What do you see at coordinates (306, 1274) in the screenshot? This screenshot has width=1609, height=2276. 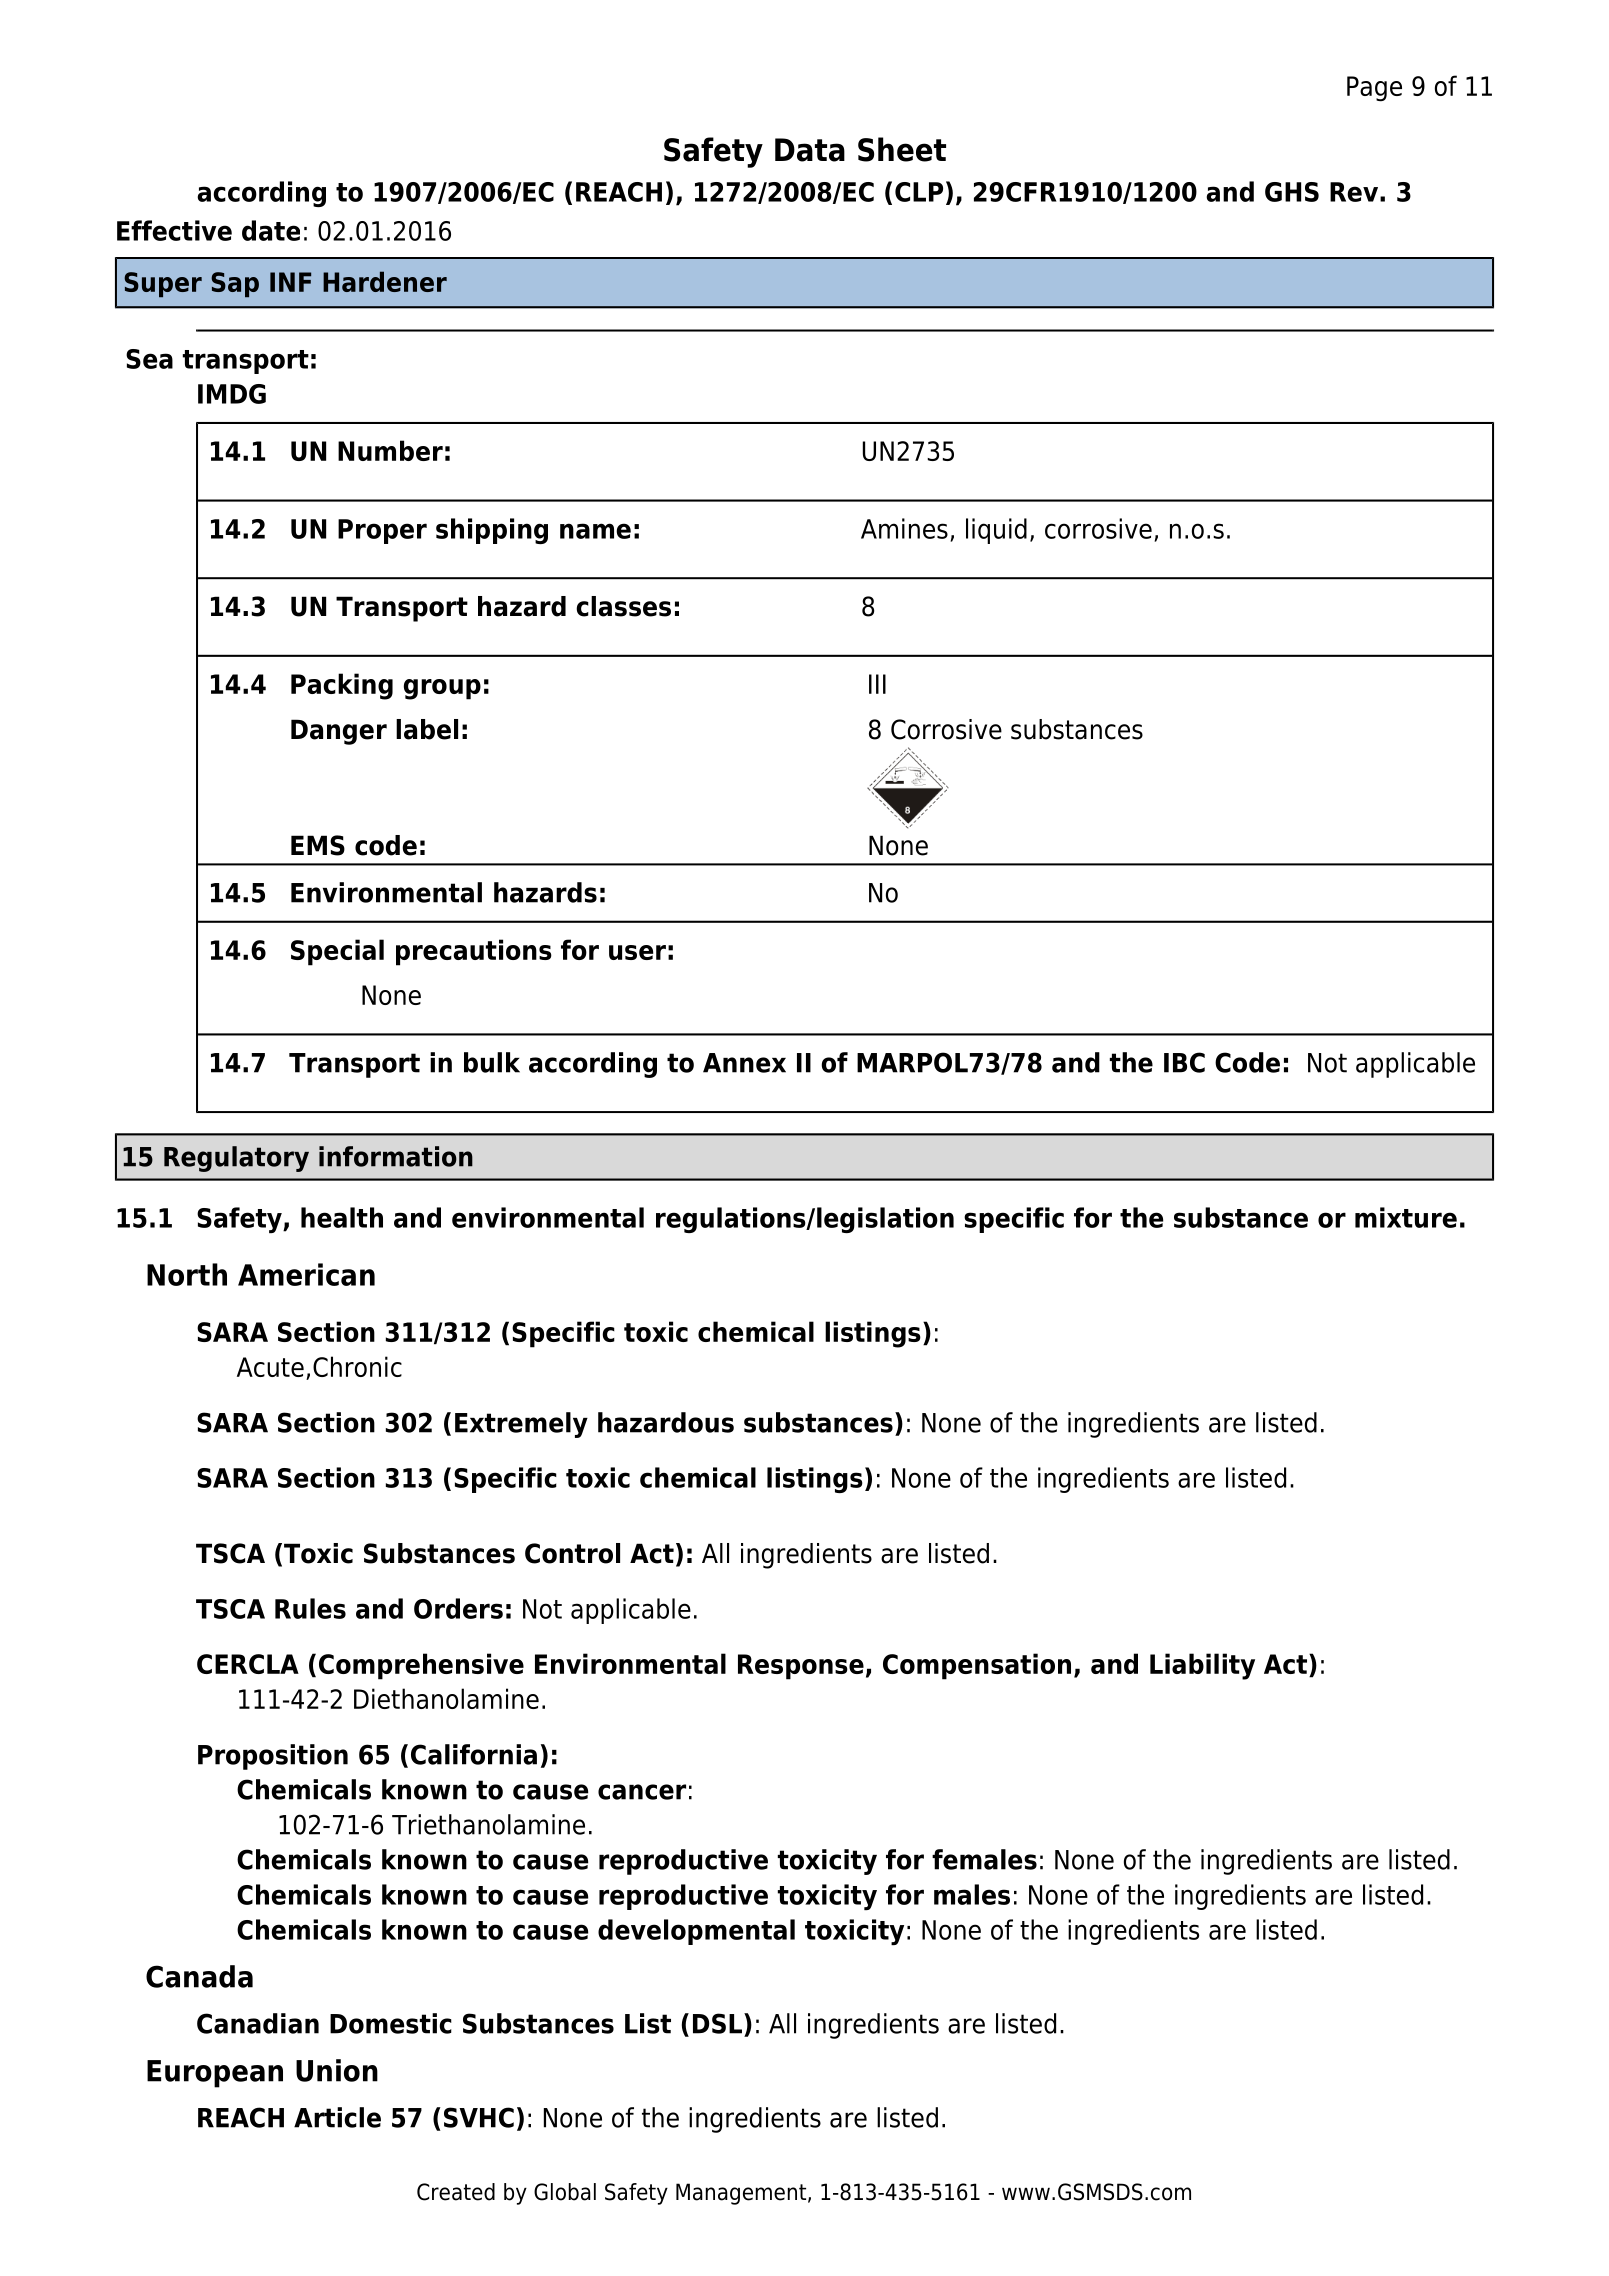 I see `American` at bounding box center [306, 1274].
